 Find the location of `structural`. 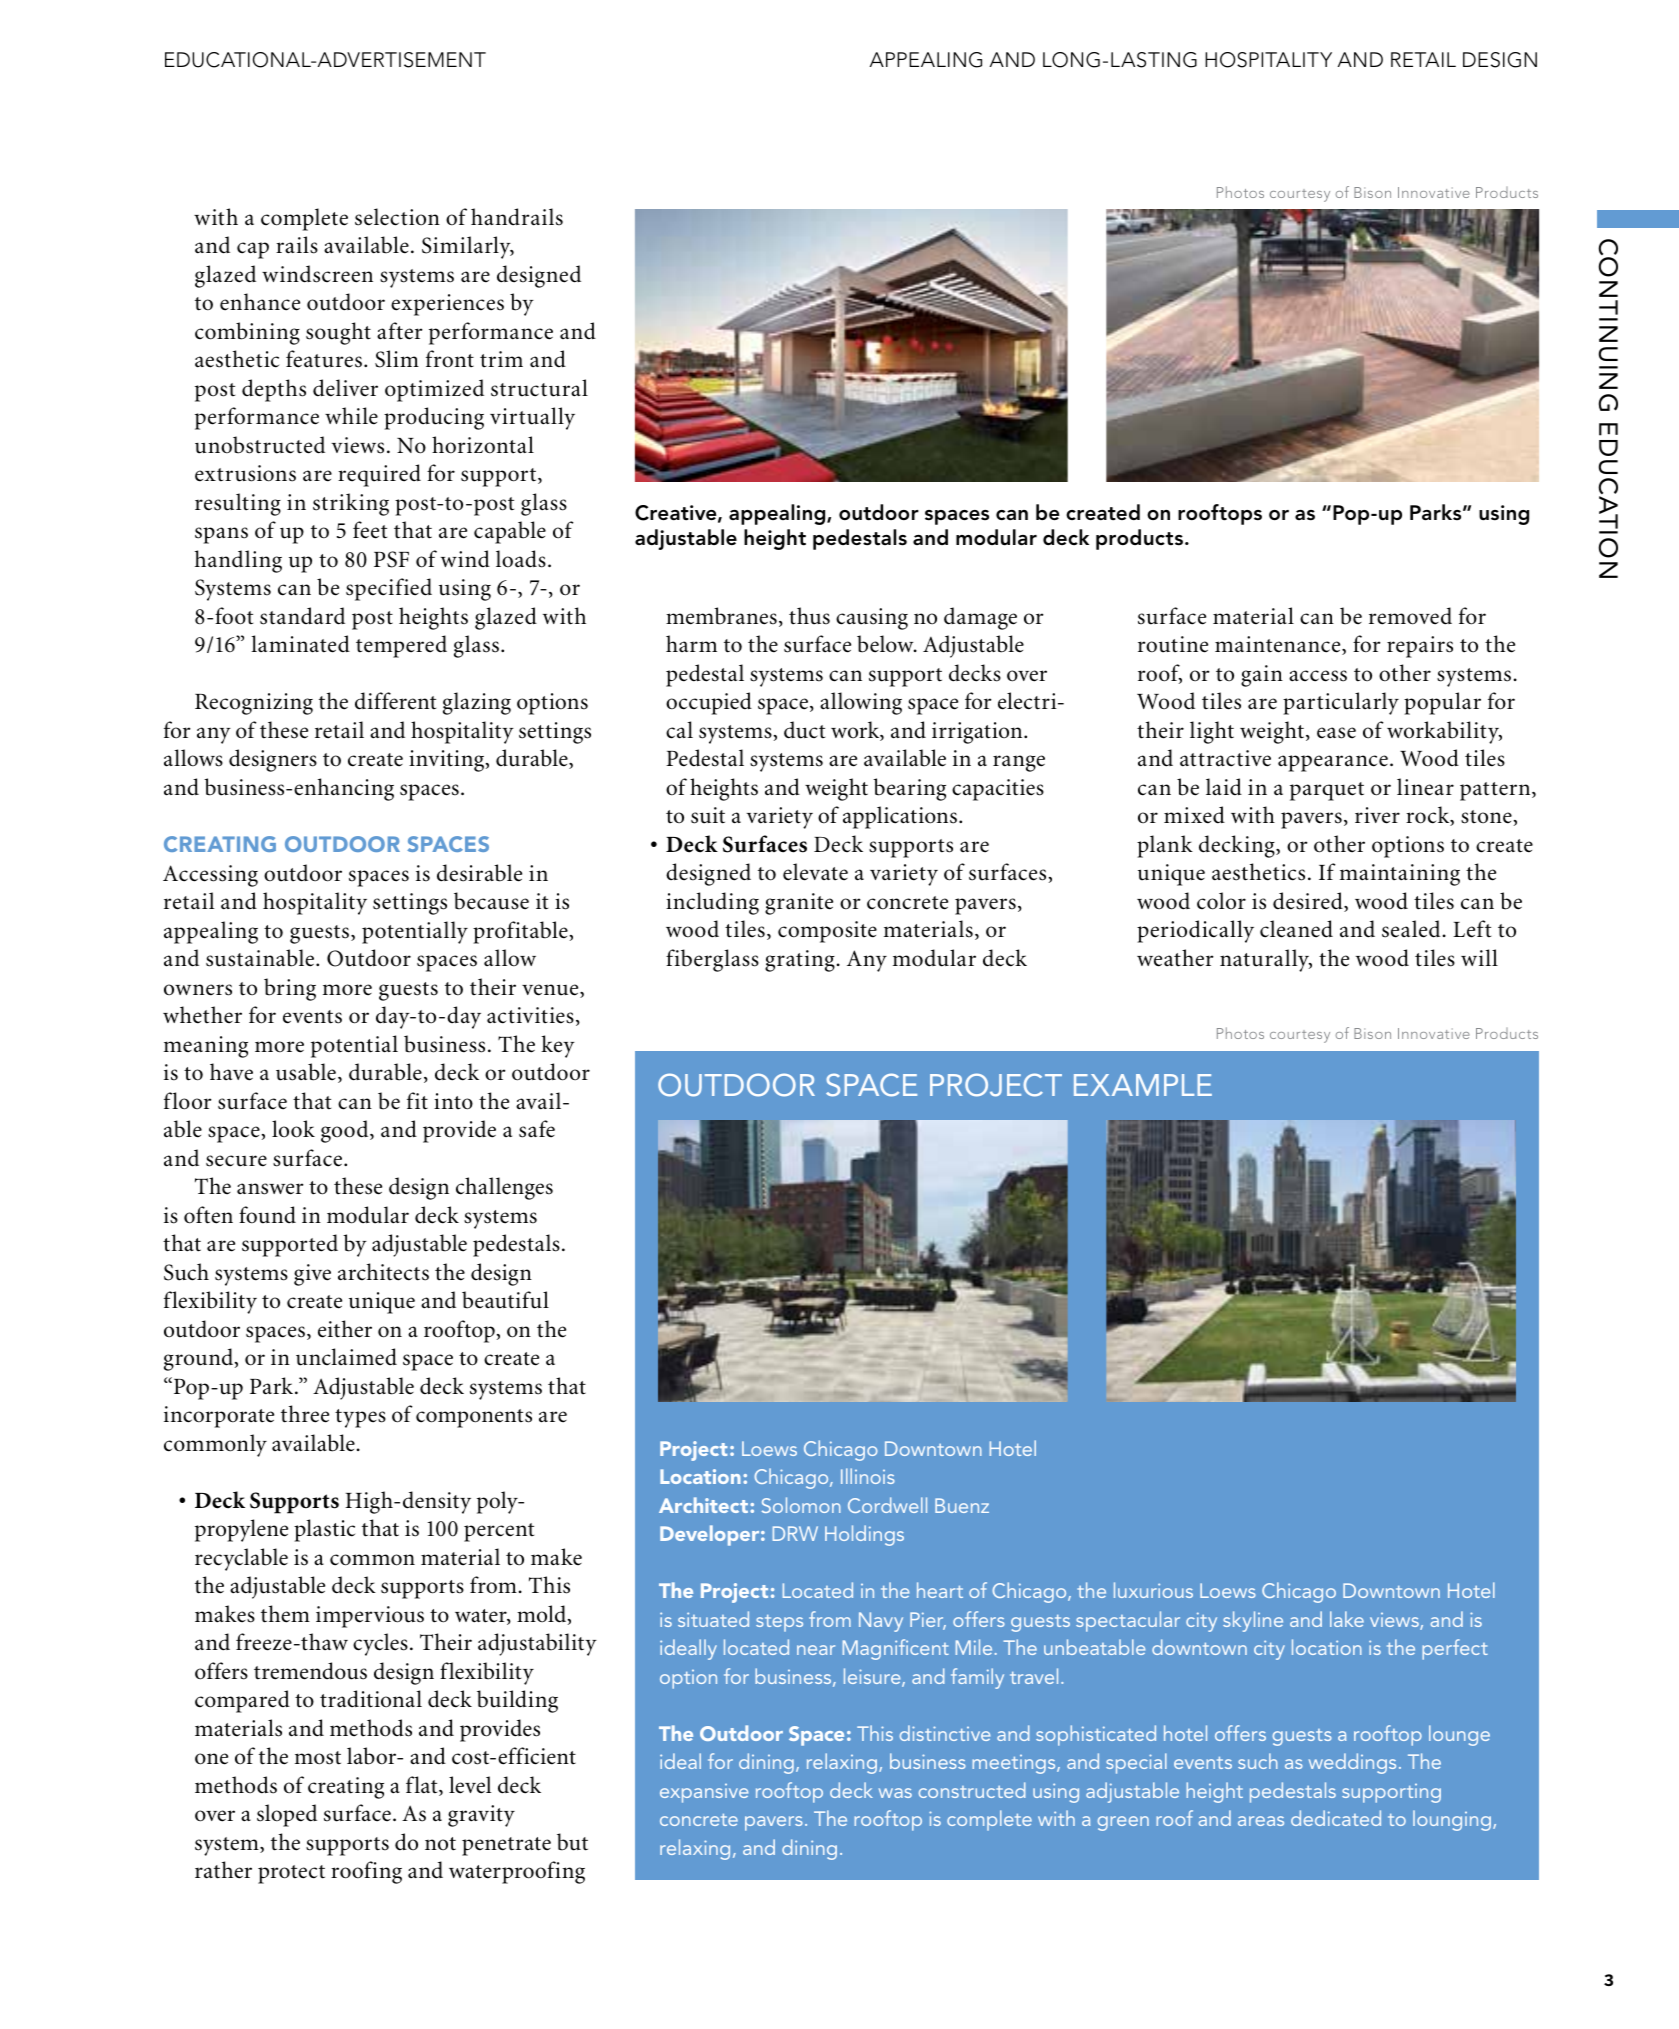

structural is located at coordinates (539, 388).
